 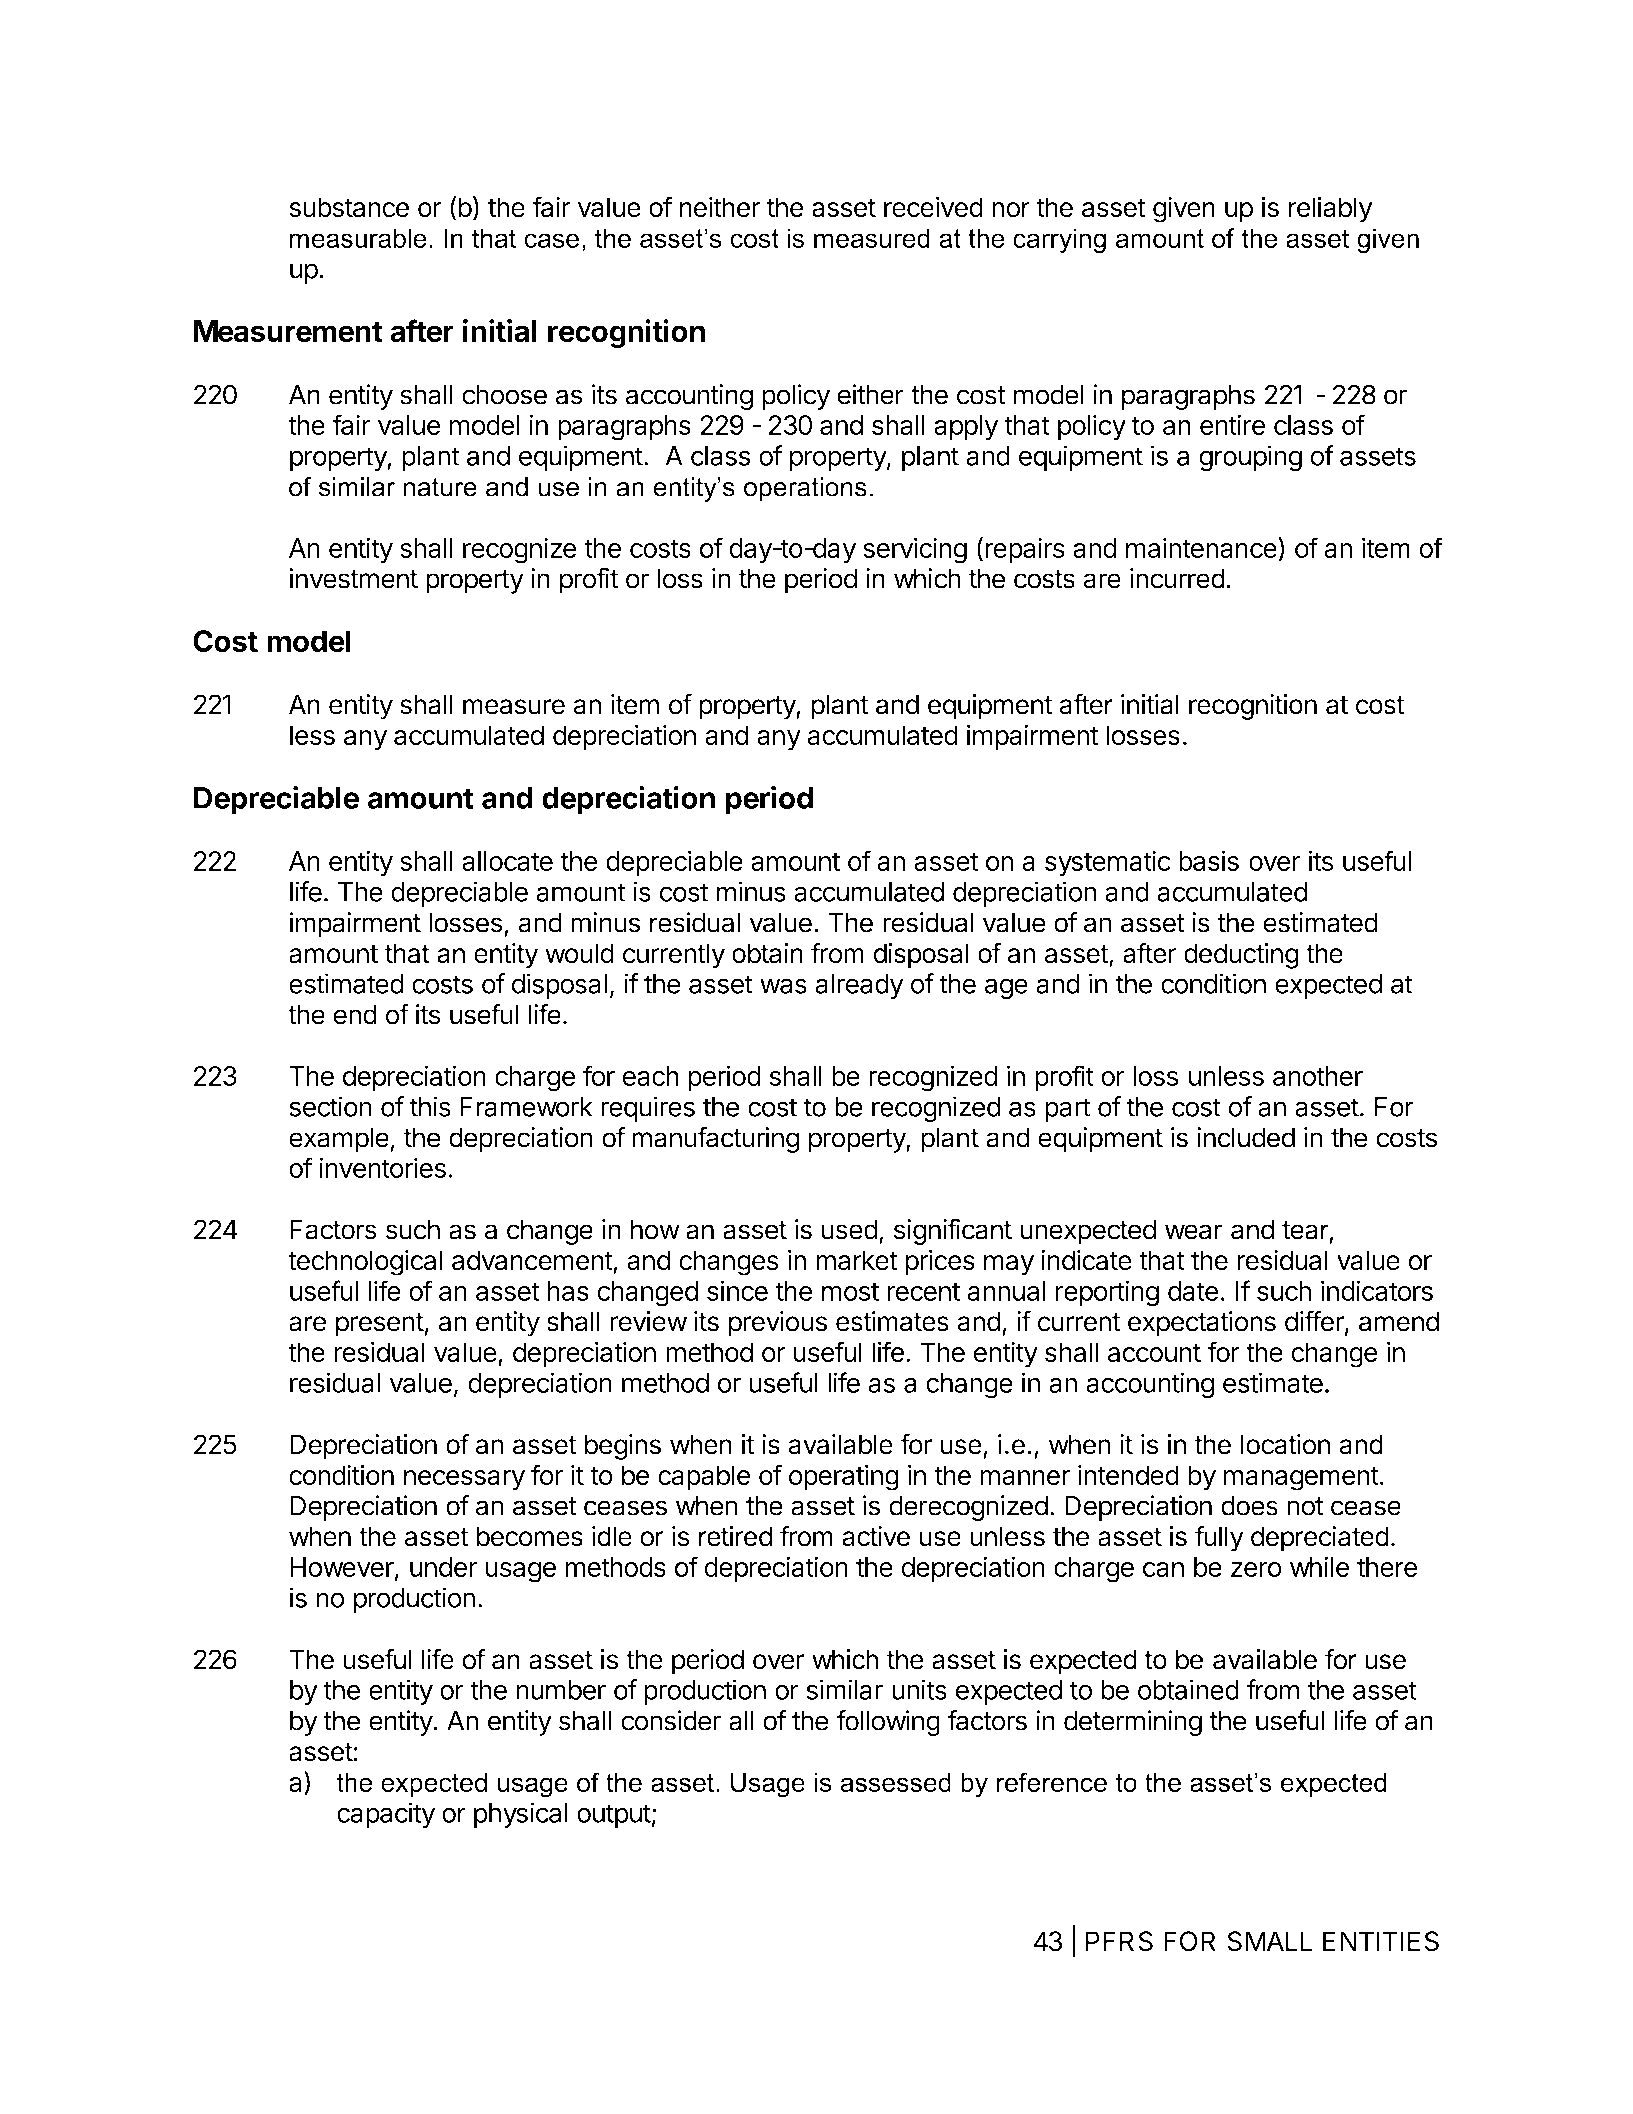 I want to click on basis, so click(x=1209, y=860).
